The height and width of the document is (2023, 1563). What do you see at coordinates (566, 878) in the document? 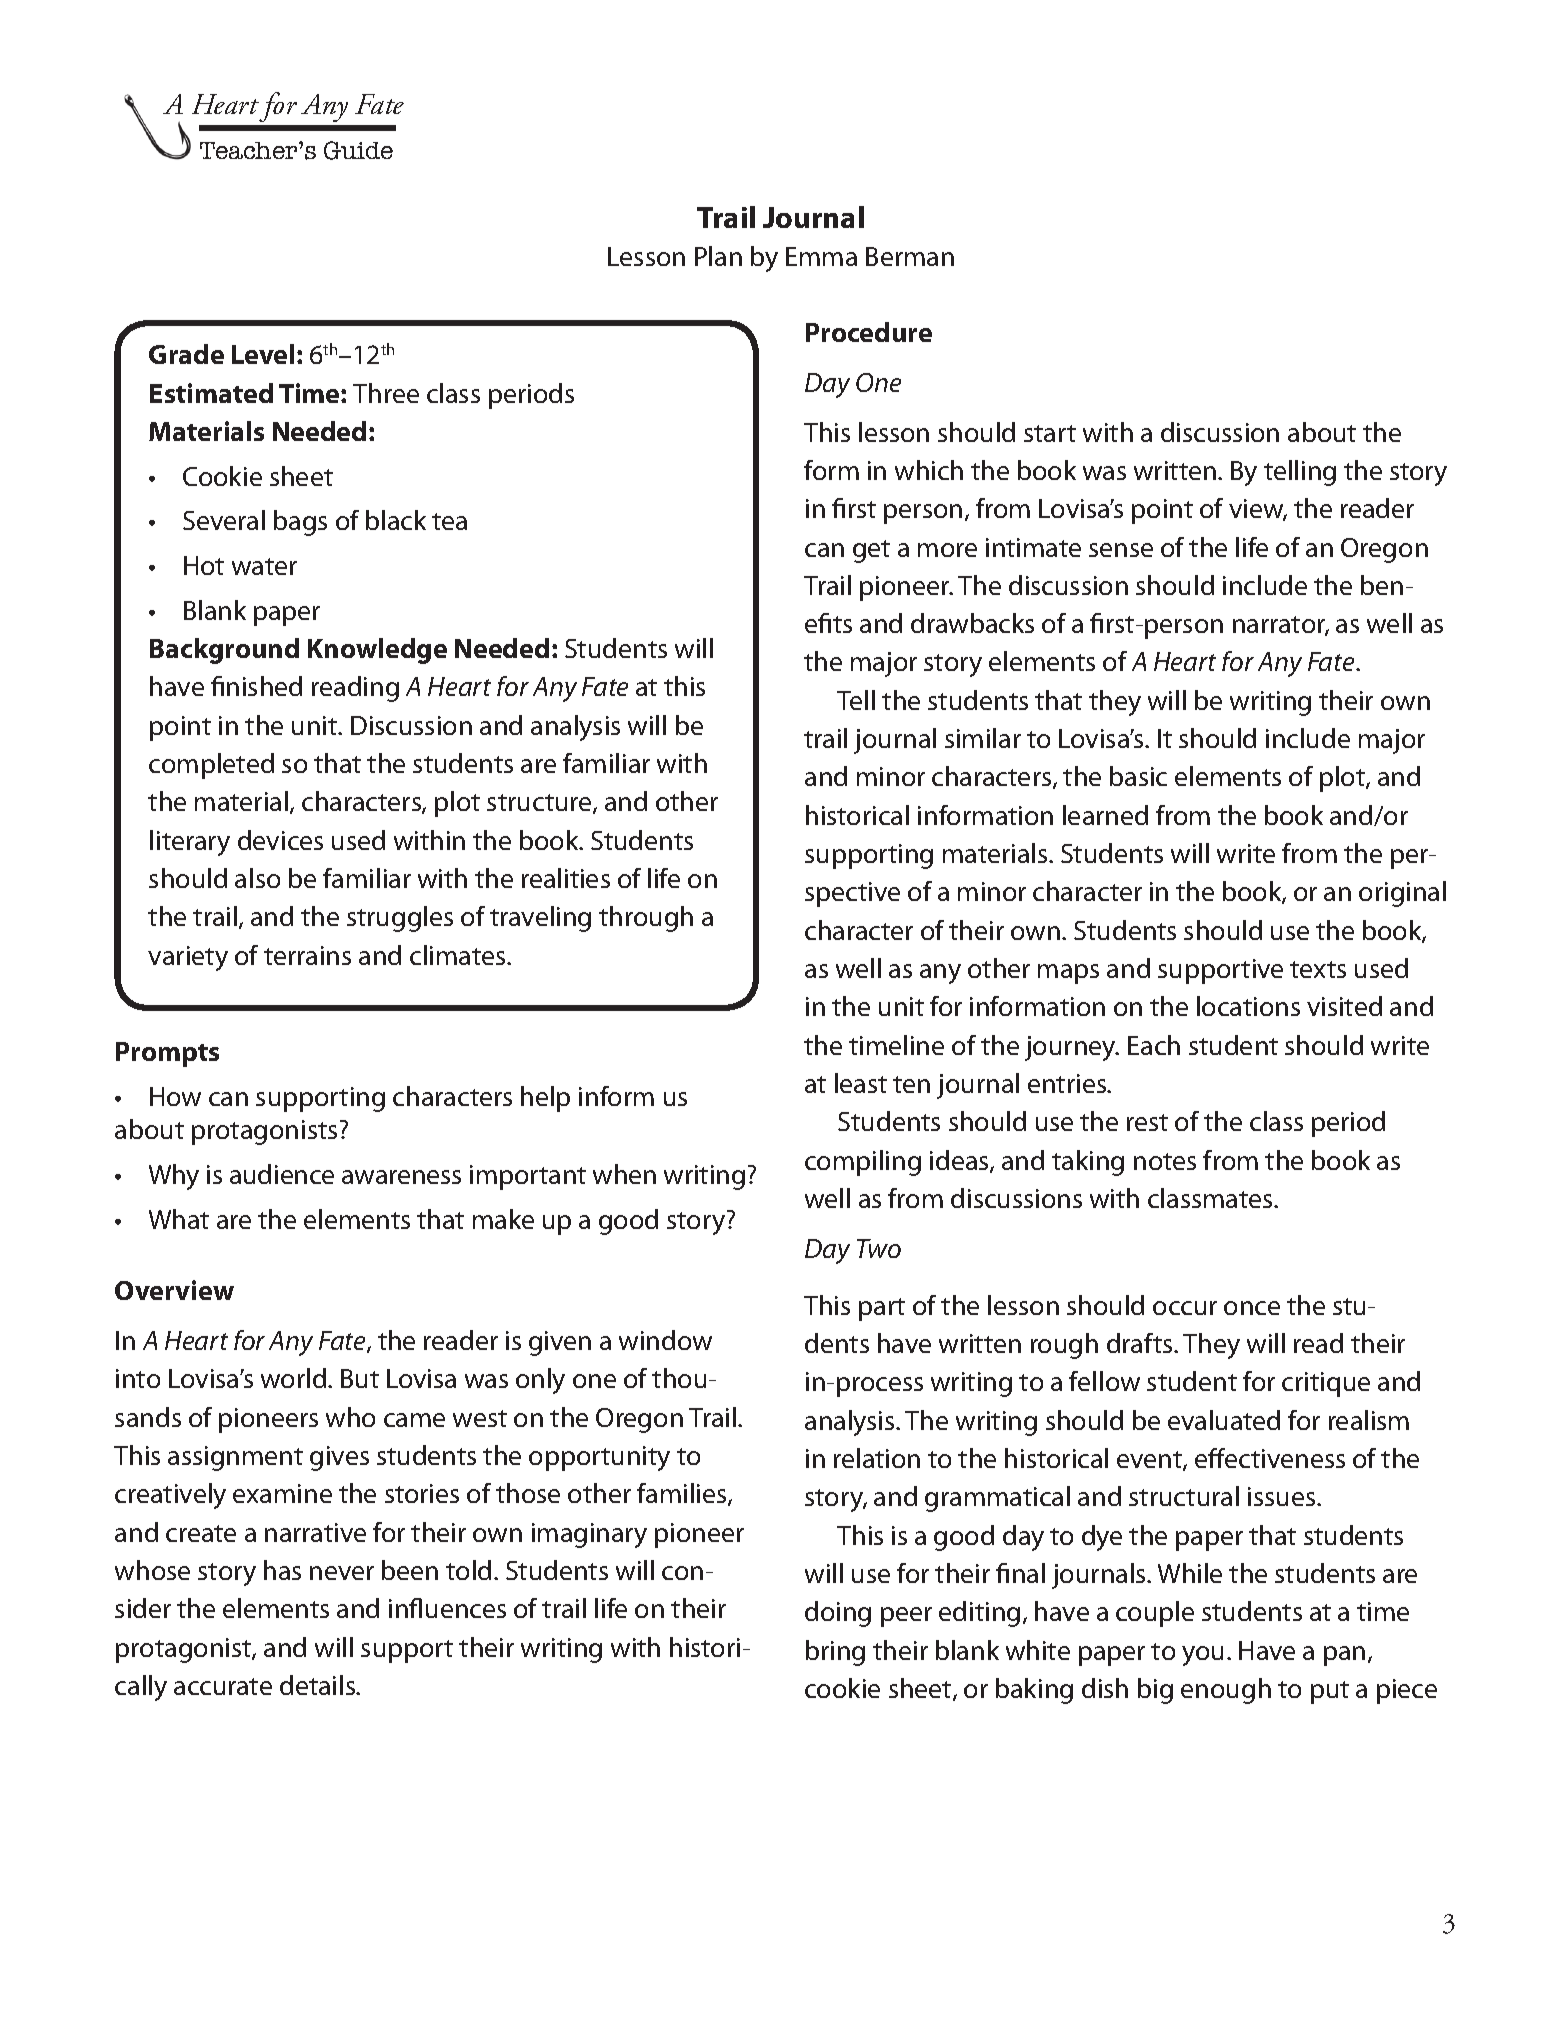
I see `realities` at bounding box center [566, 878].
